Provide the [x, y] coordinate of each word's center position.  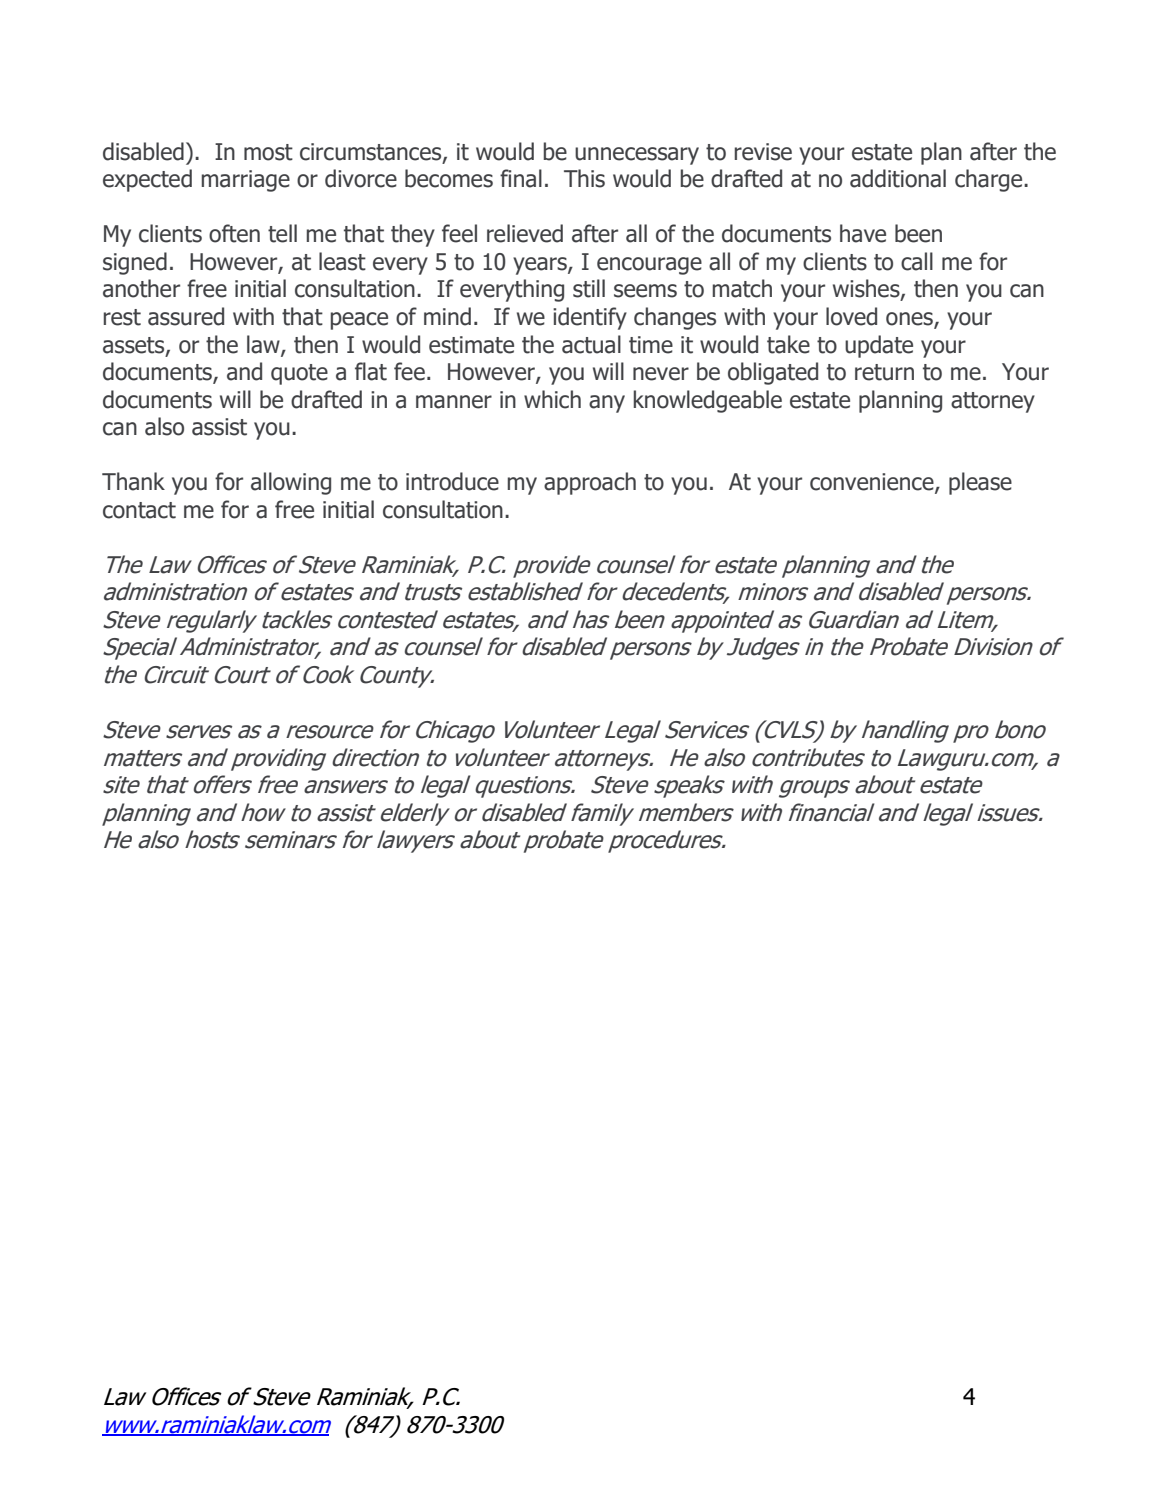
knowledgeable [708, 401]
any [607, 404]
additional [898, 178]
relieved [525, 233]
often [234, 233]
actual [591, 344]
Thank [133, 481]
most [268, 152]
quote [299, 374]
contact [139, 510]
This [584, 178]
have [863, 233]
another [141, 288]
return [884, 372]
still [589, 288]
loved [851, 316]
